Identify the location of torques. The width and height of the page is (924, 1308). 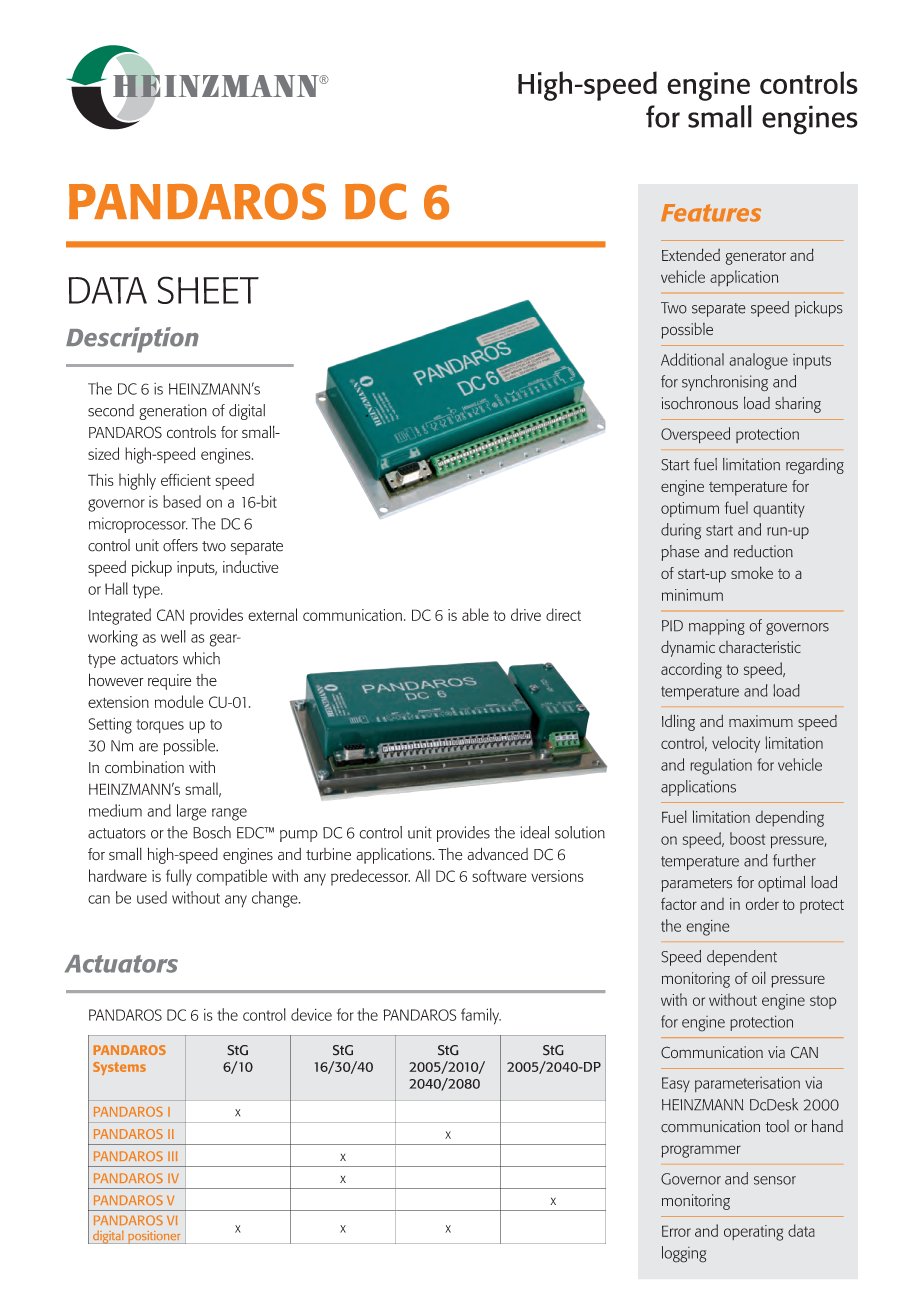
(160, 726).
